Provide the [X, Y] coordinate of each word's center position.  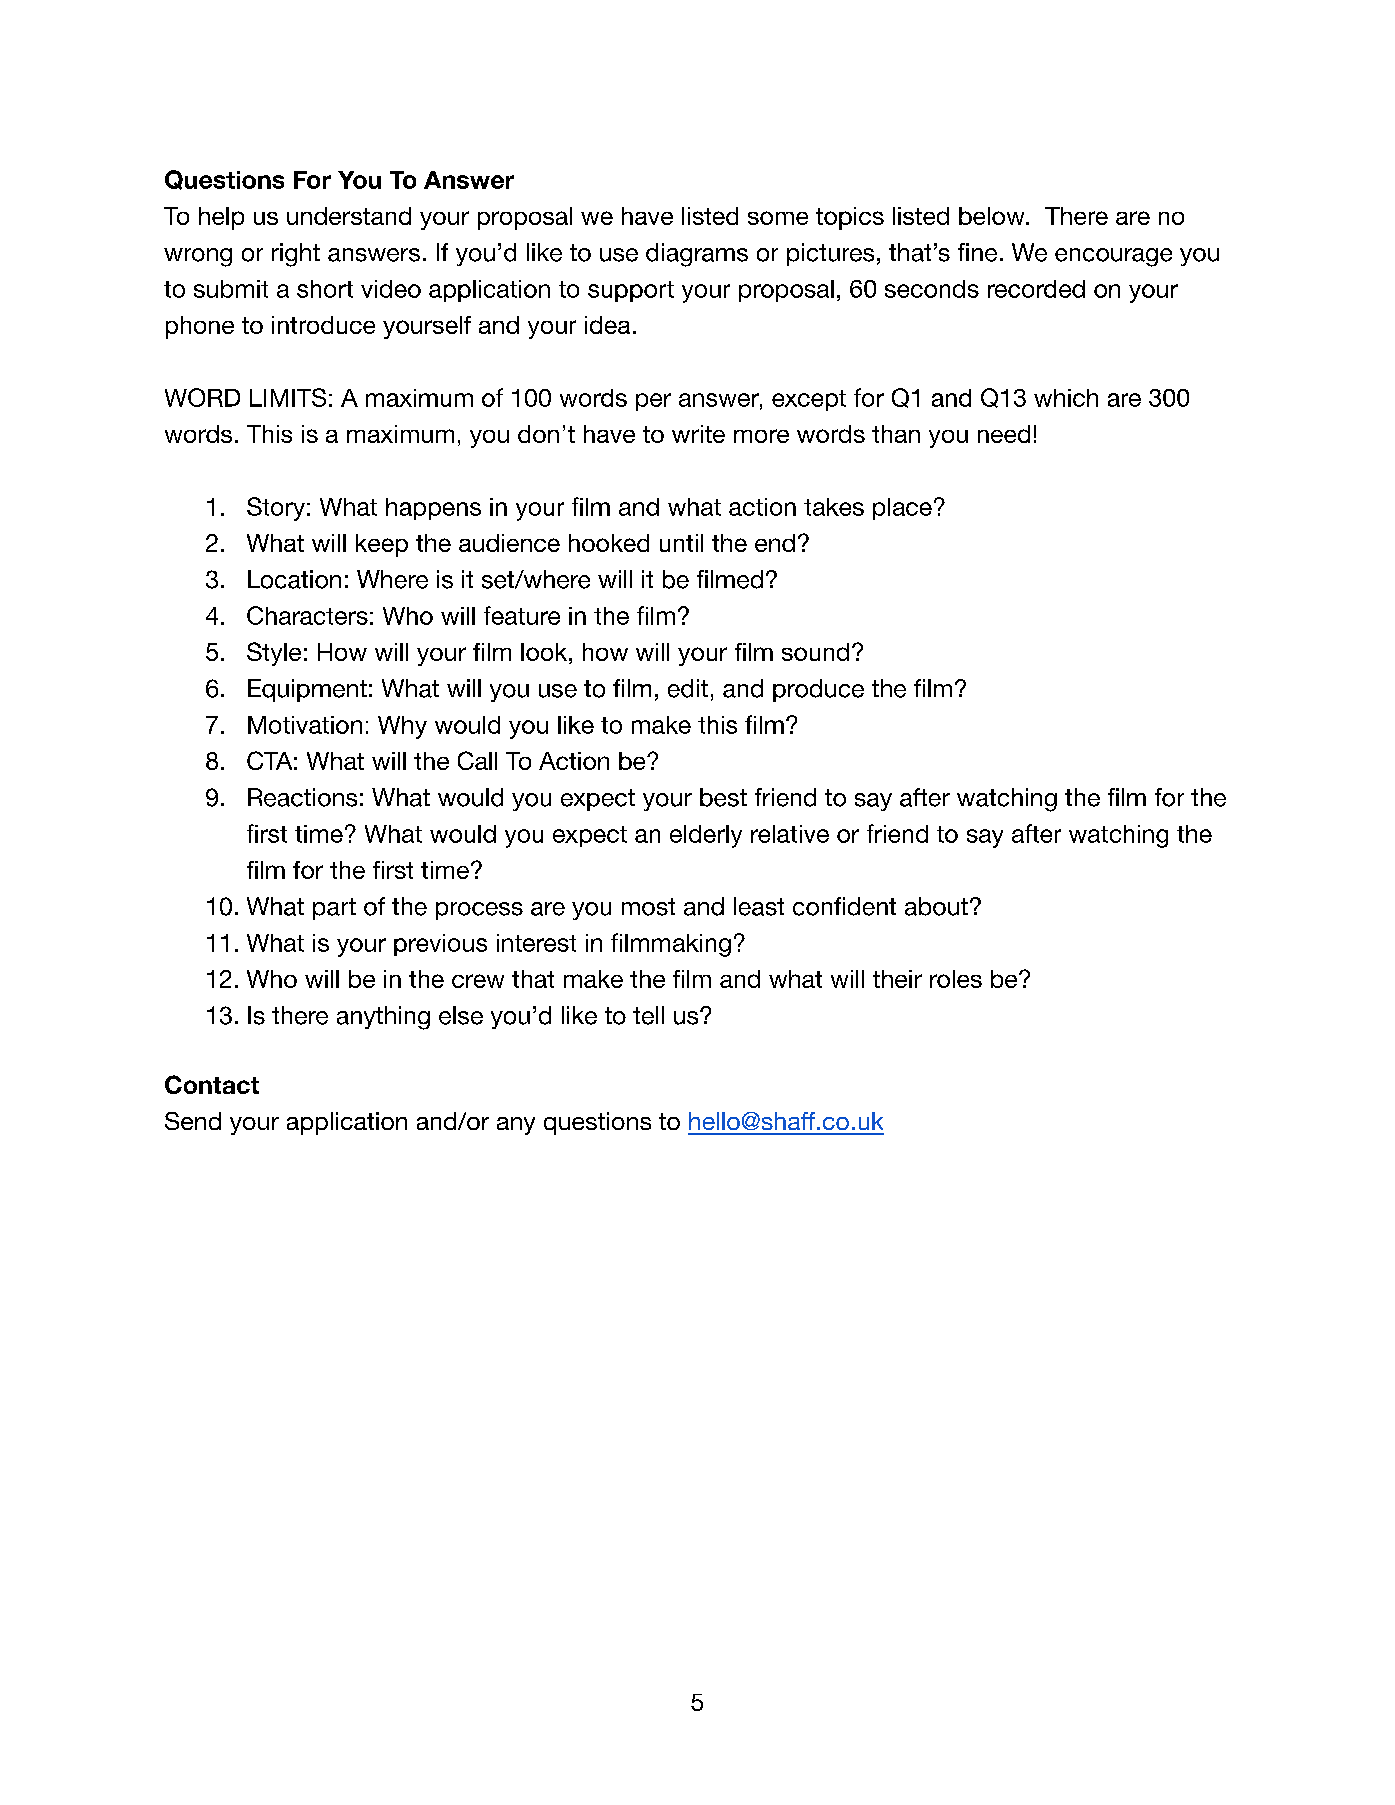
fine [977, 252]
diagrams [697, 255]
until [681, 543]
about [936, 906]
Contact [212, 1084]
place [902, 509]
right [296, 255]
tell [648, 1015]
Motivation [305, 725]
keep [382, 545]
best [723, 797]
